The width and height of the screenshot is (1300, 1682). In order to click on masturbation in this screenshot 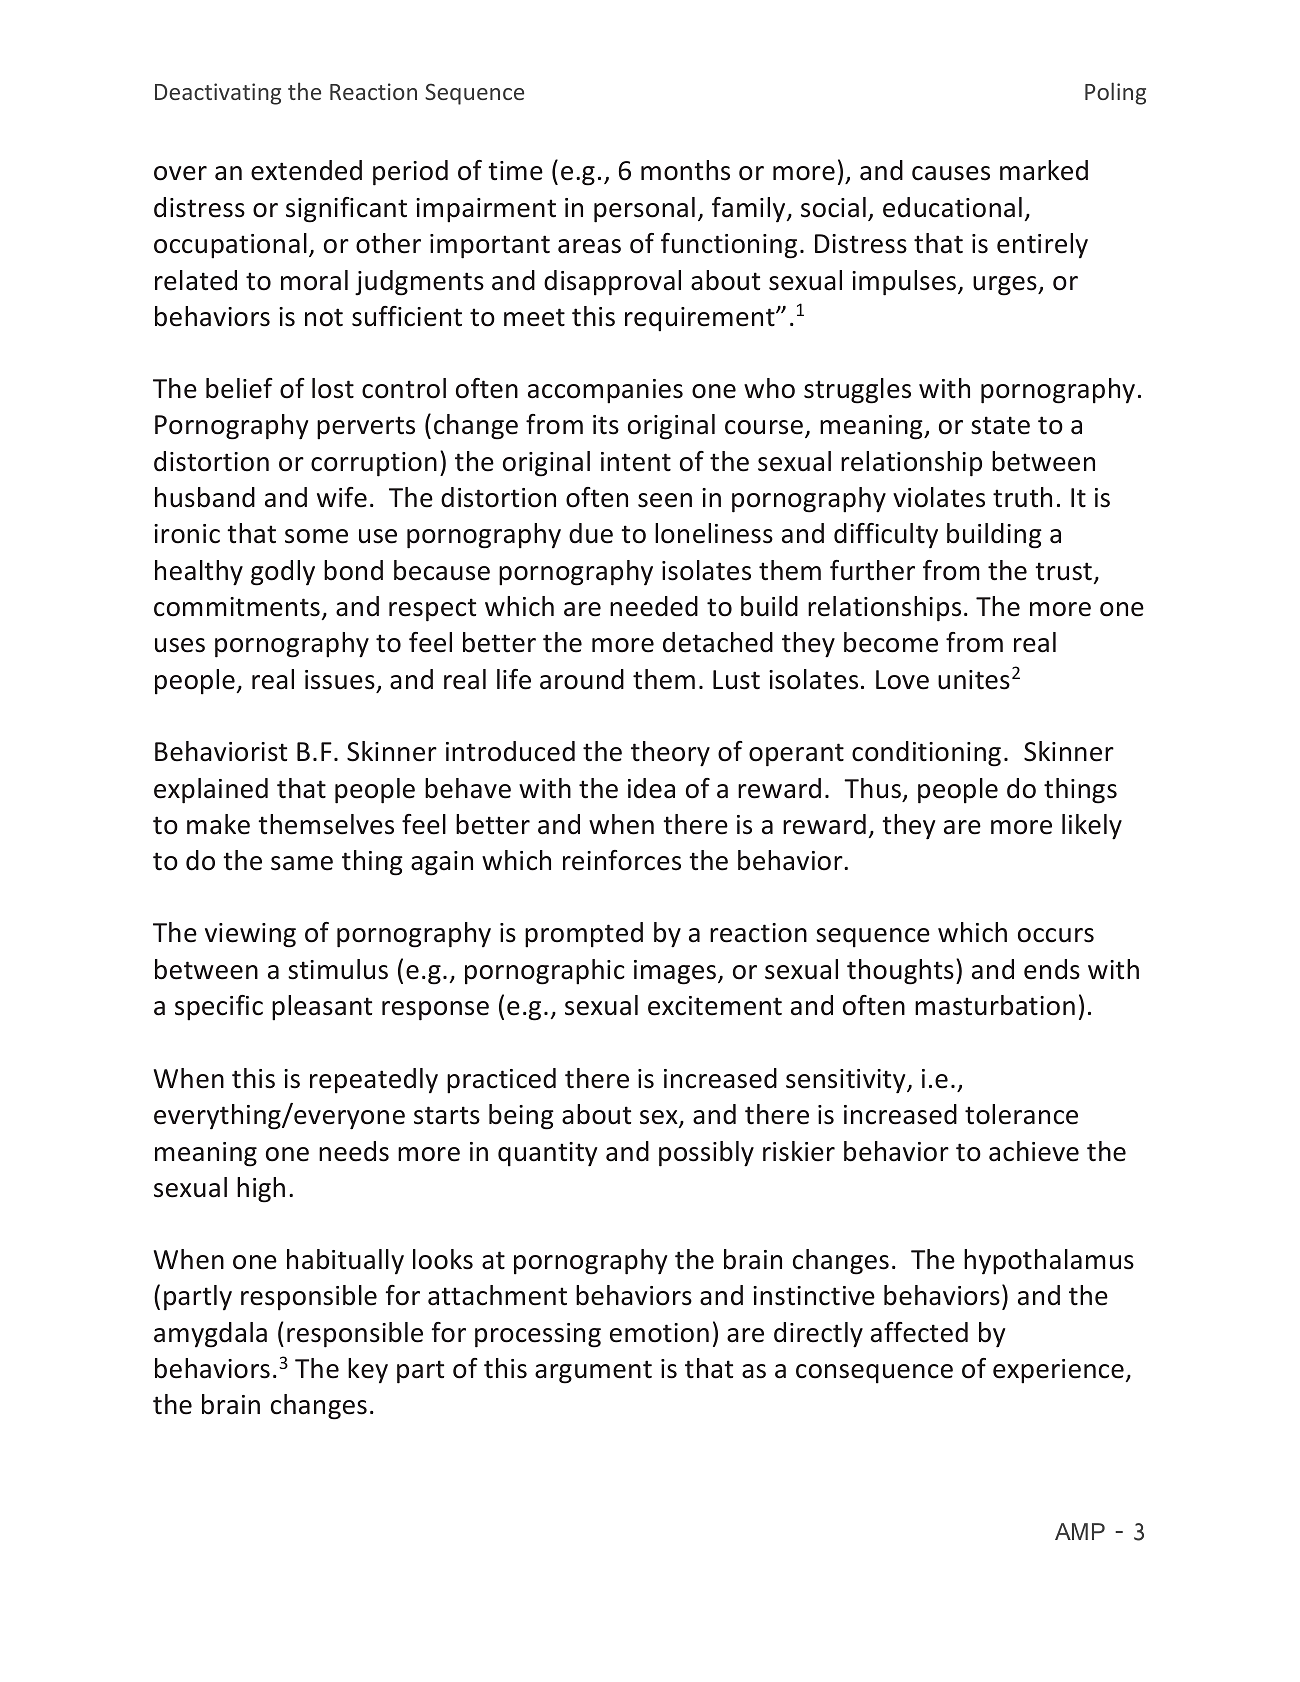, I will do `click(995, 1005)`.
